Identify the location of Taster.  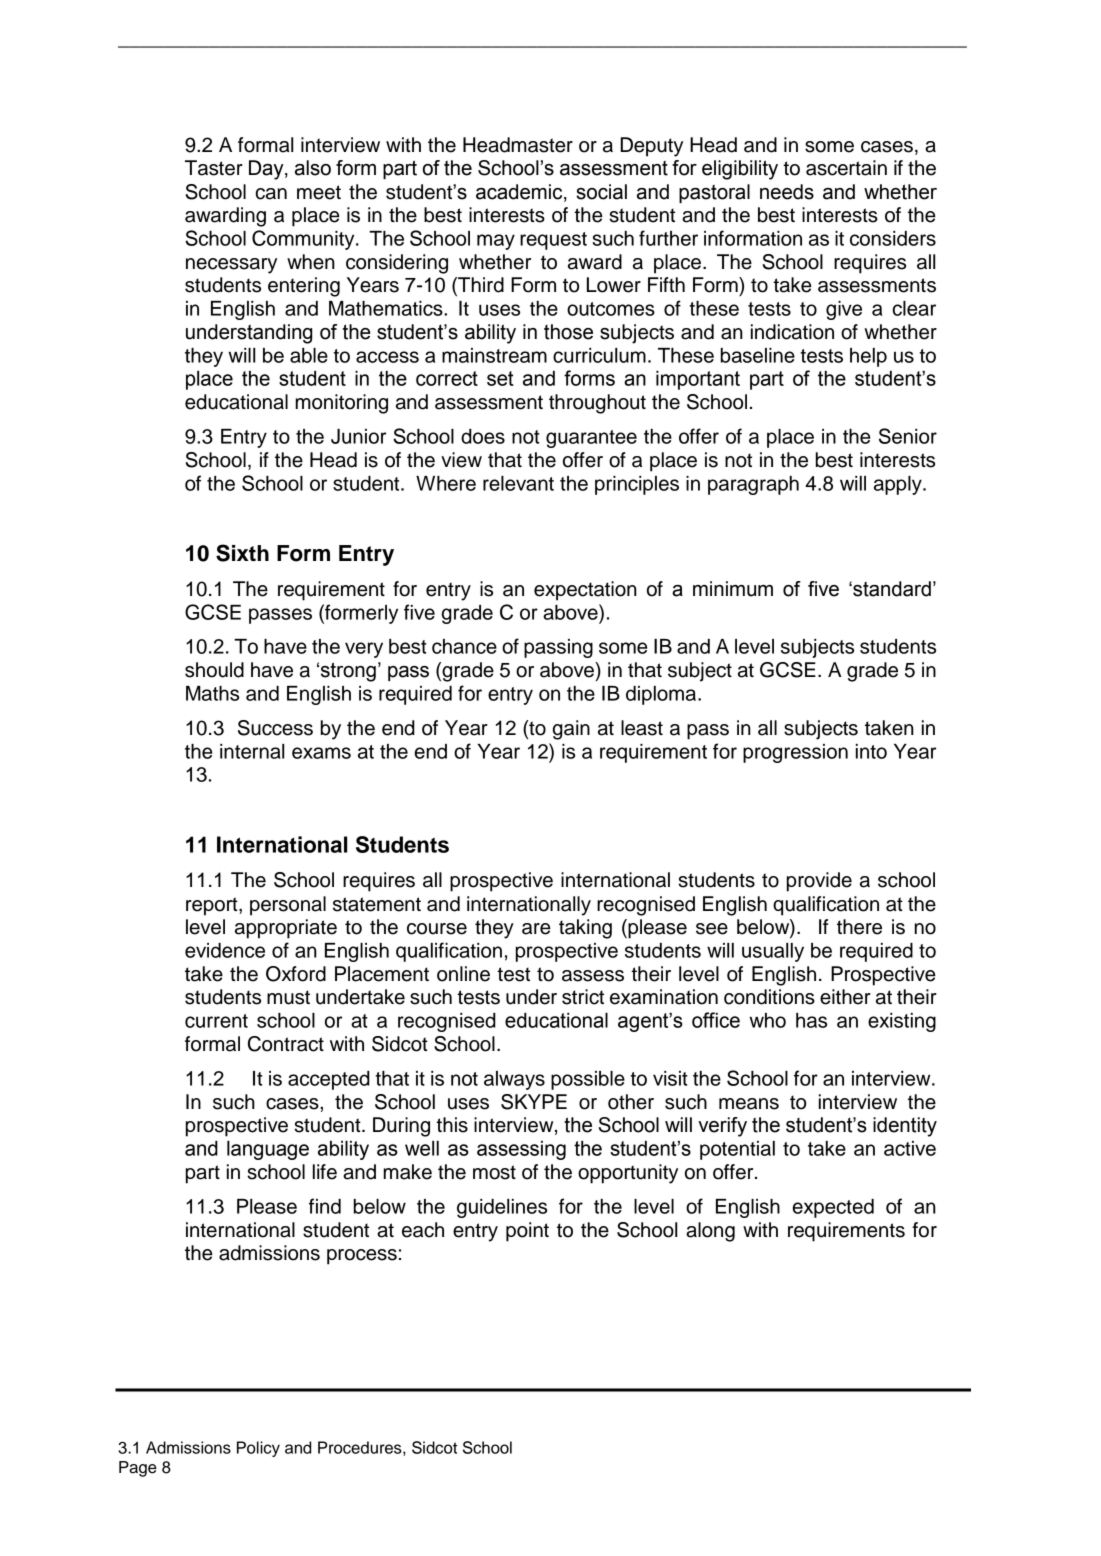
(214, 168).
